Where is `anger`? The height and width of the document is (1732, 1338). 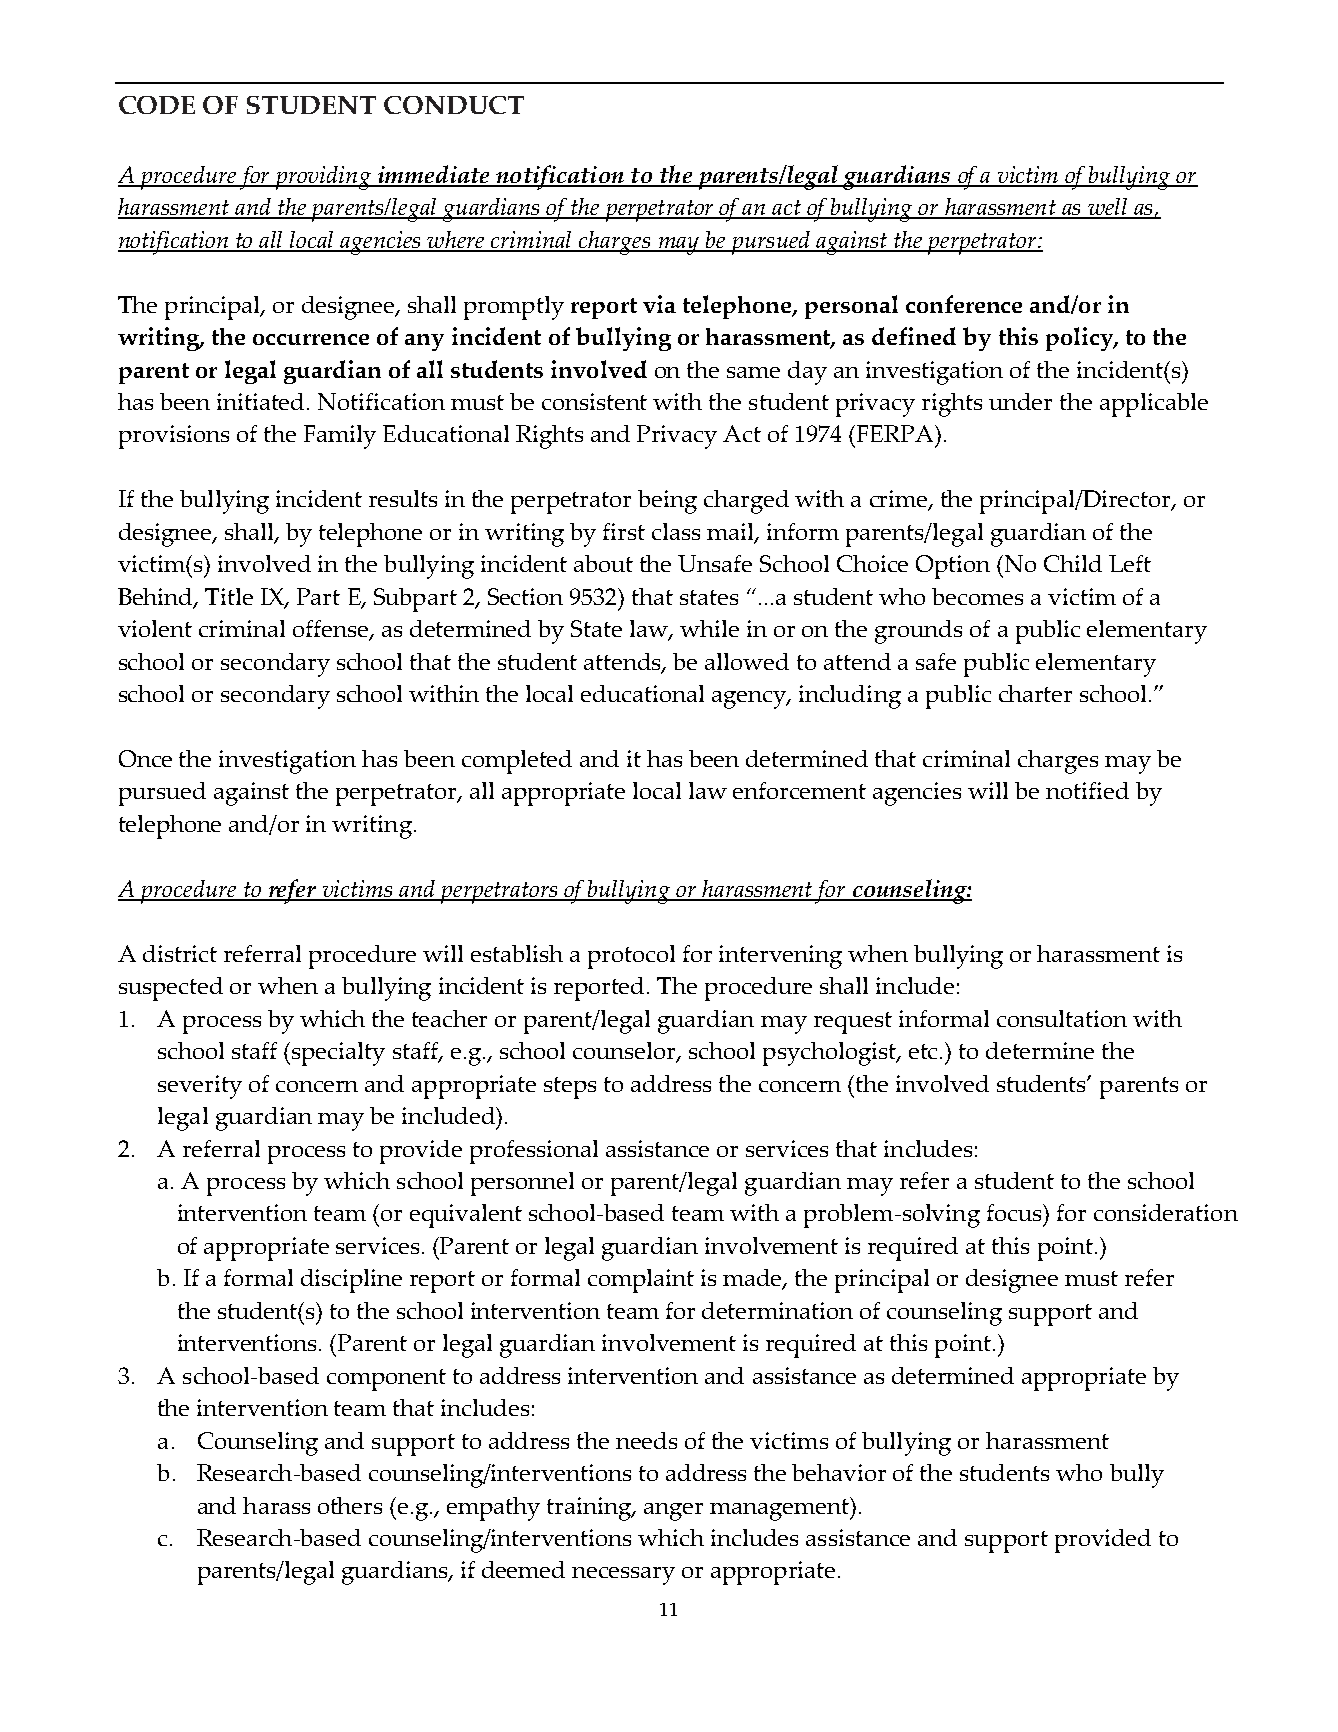
anger is located at coordinates (673, 1512).
